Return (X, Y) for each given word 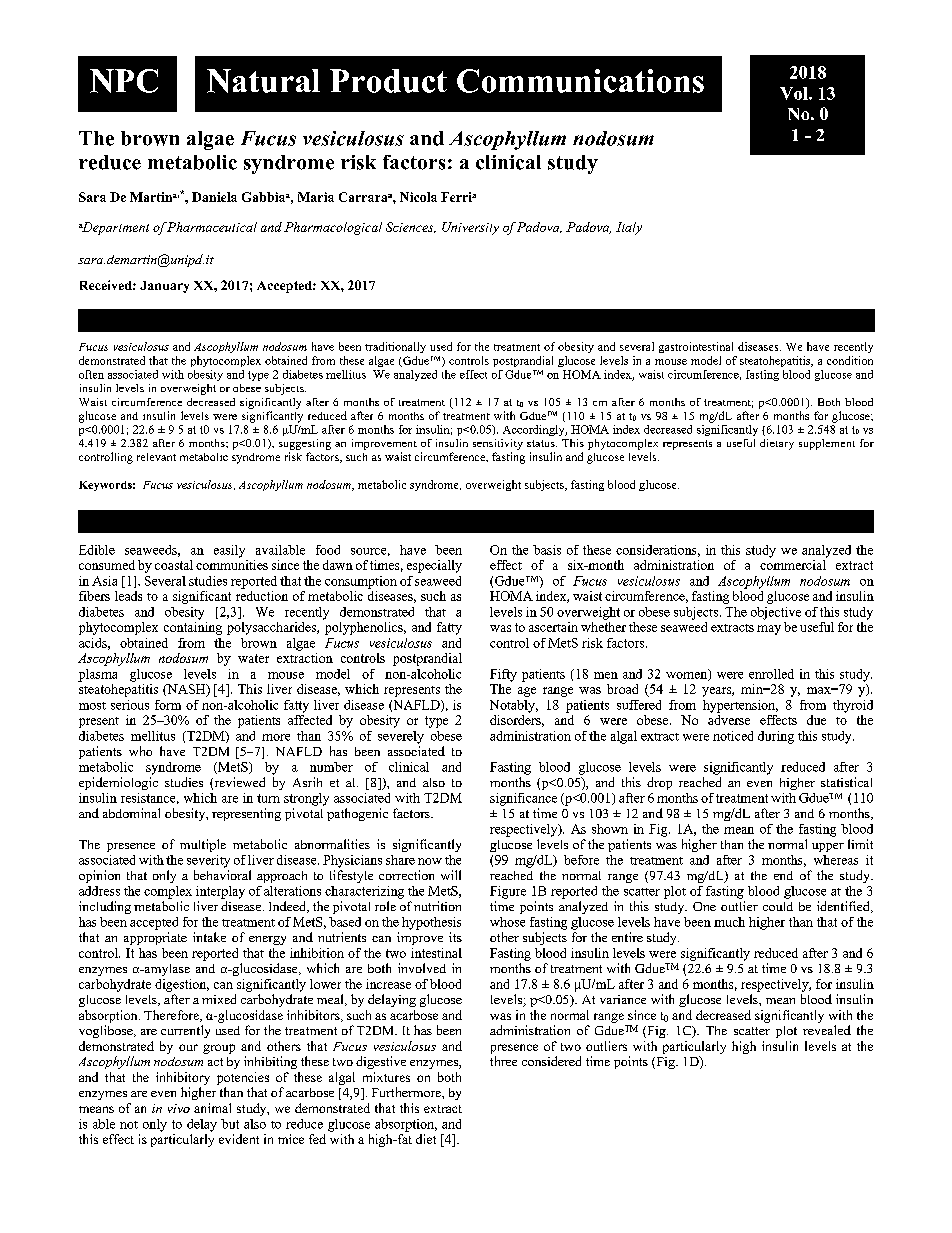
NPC (124, 81)
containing (193, 627)
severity (208, 861)
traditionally (395, 347)
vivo (179, 1108)
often (91, 374)
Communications (580, 81)
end (783, 875)
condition (850, 360)
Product (388, 81)
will (451, 875)
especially (434, 566)
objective (776, 613)
